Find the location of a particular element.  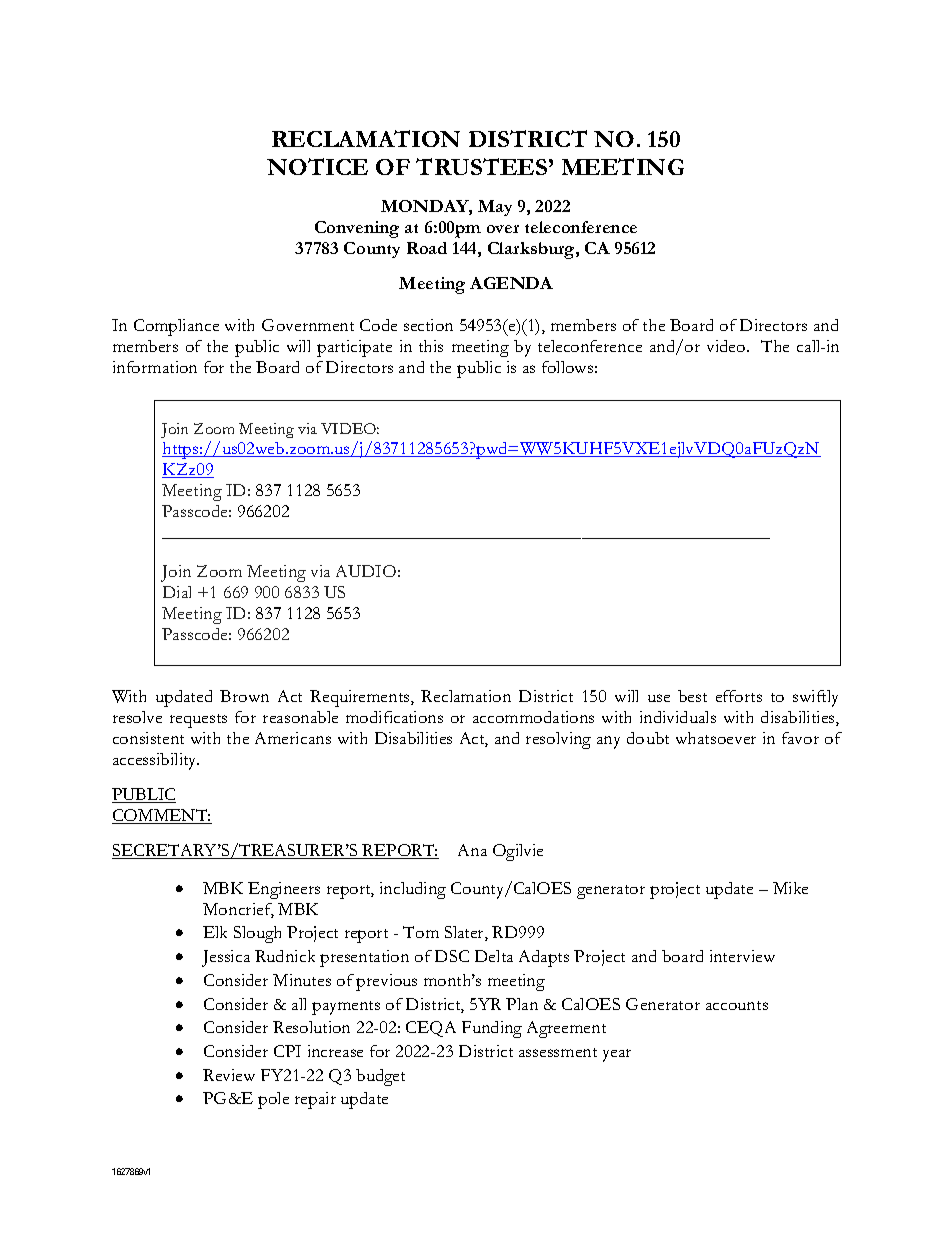

efforts is located at coordinates (739, 696).
